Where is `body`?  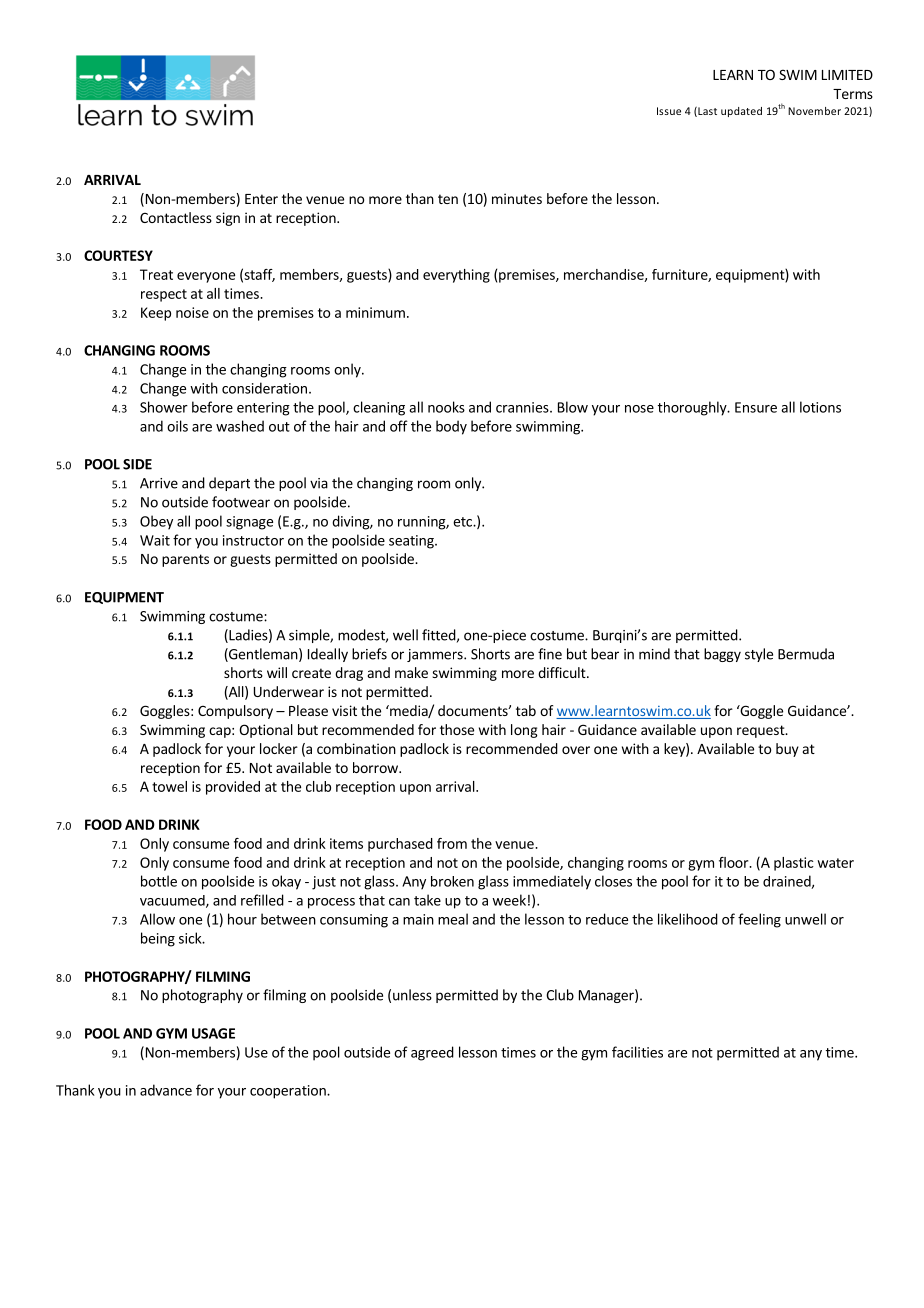 body is located at coordinates (451, 427).
